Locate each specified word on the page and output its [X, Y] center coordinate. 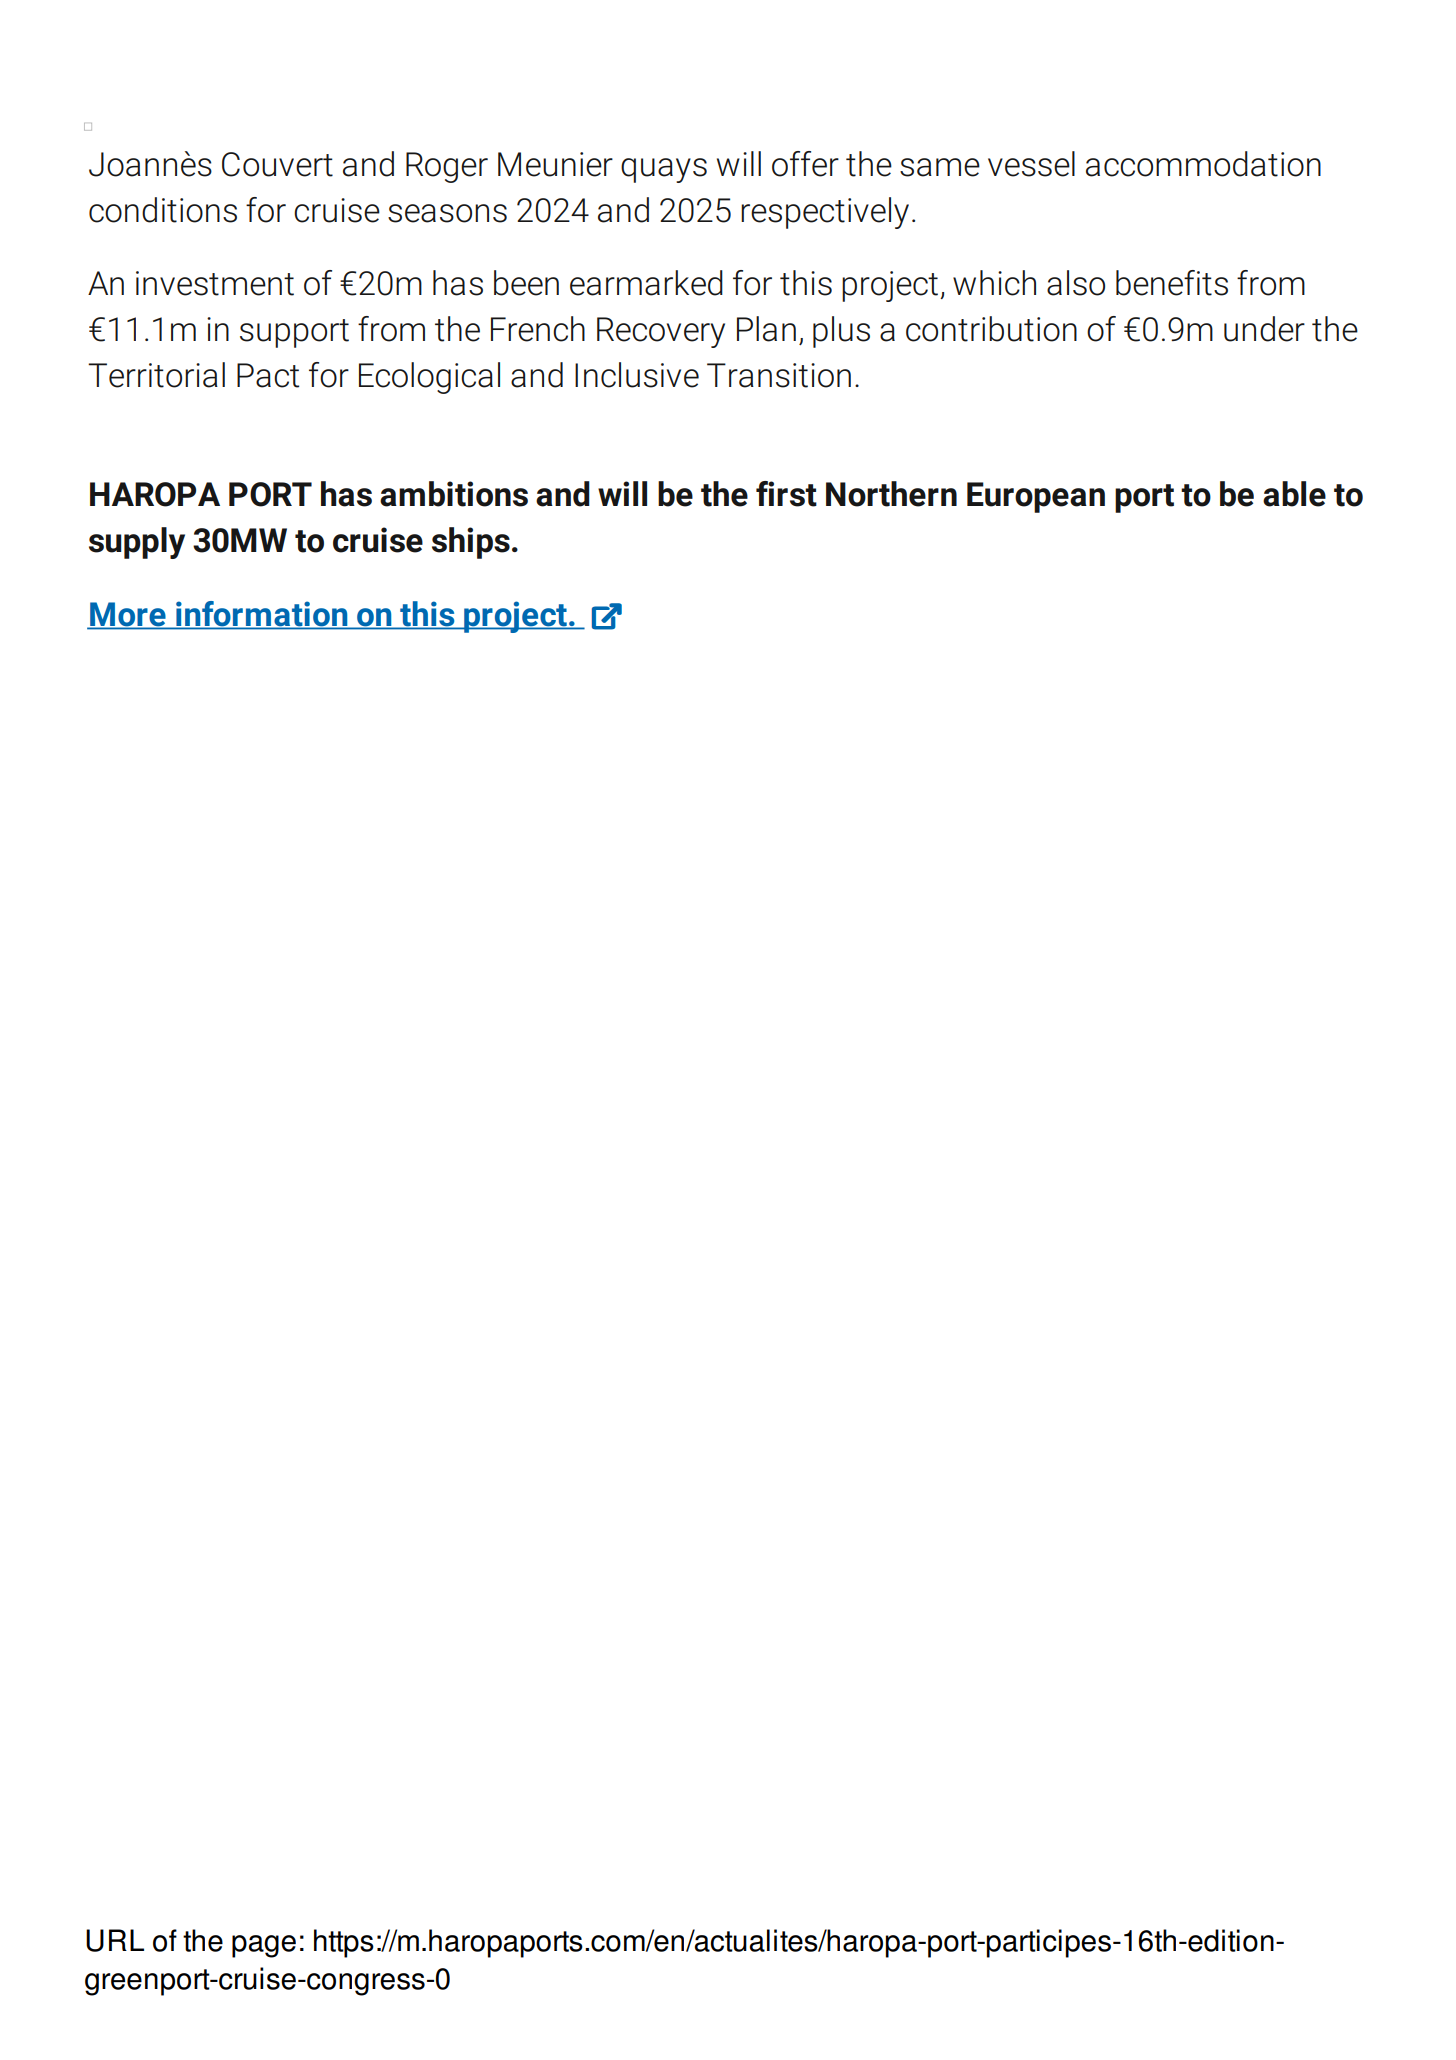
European [1036, 497]
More [127, 614]
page [264, 1946]
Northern [891, 494]
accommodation [1203, 164]
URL [115, 1940]
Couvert [277, 164]
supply [137, 543]
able [1294, 494]
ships [471, 543]
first [786, 494]
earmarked [646, 283]
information [261, 613]
